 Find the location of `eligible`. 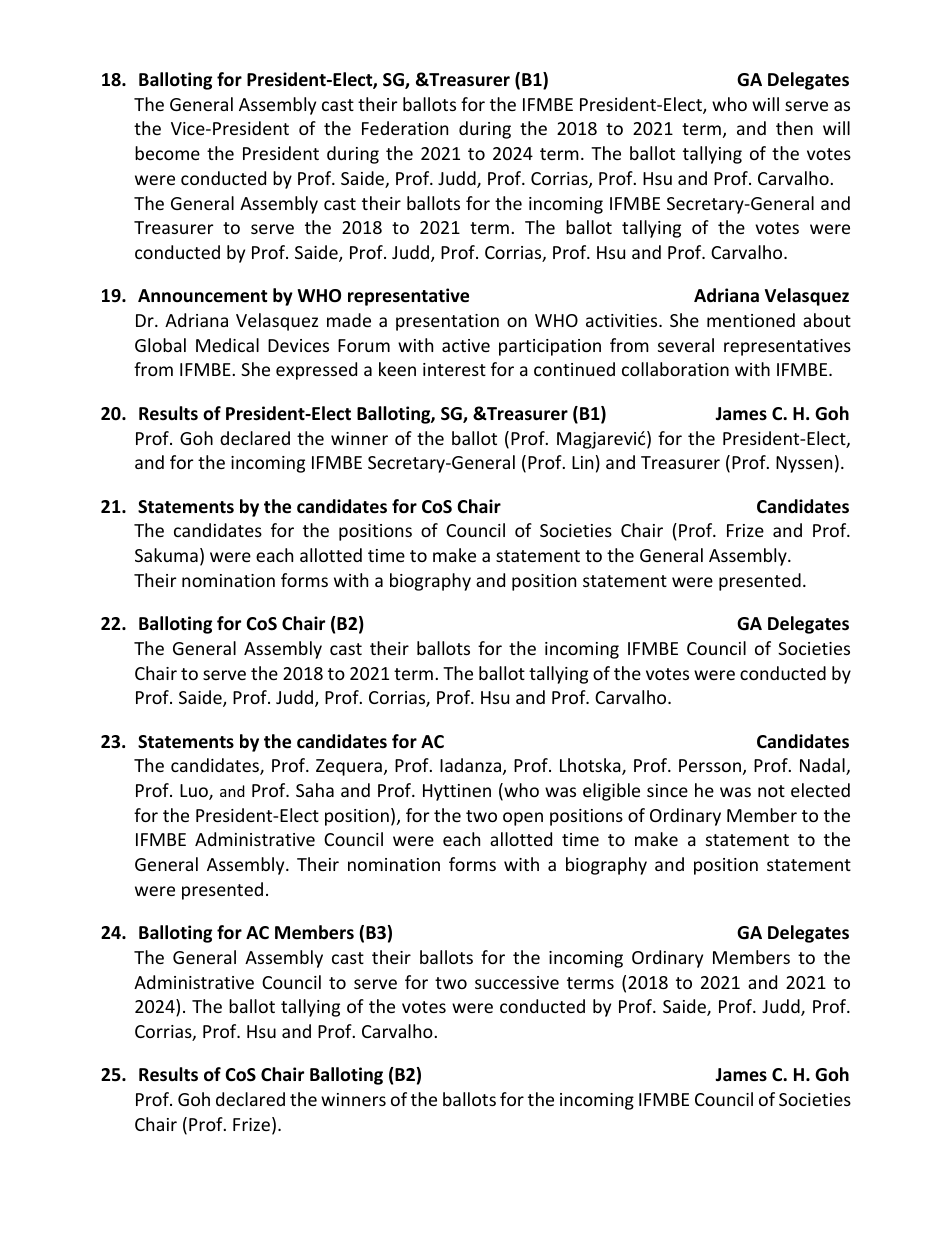

eligible is located at coordinates (611, 792).
